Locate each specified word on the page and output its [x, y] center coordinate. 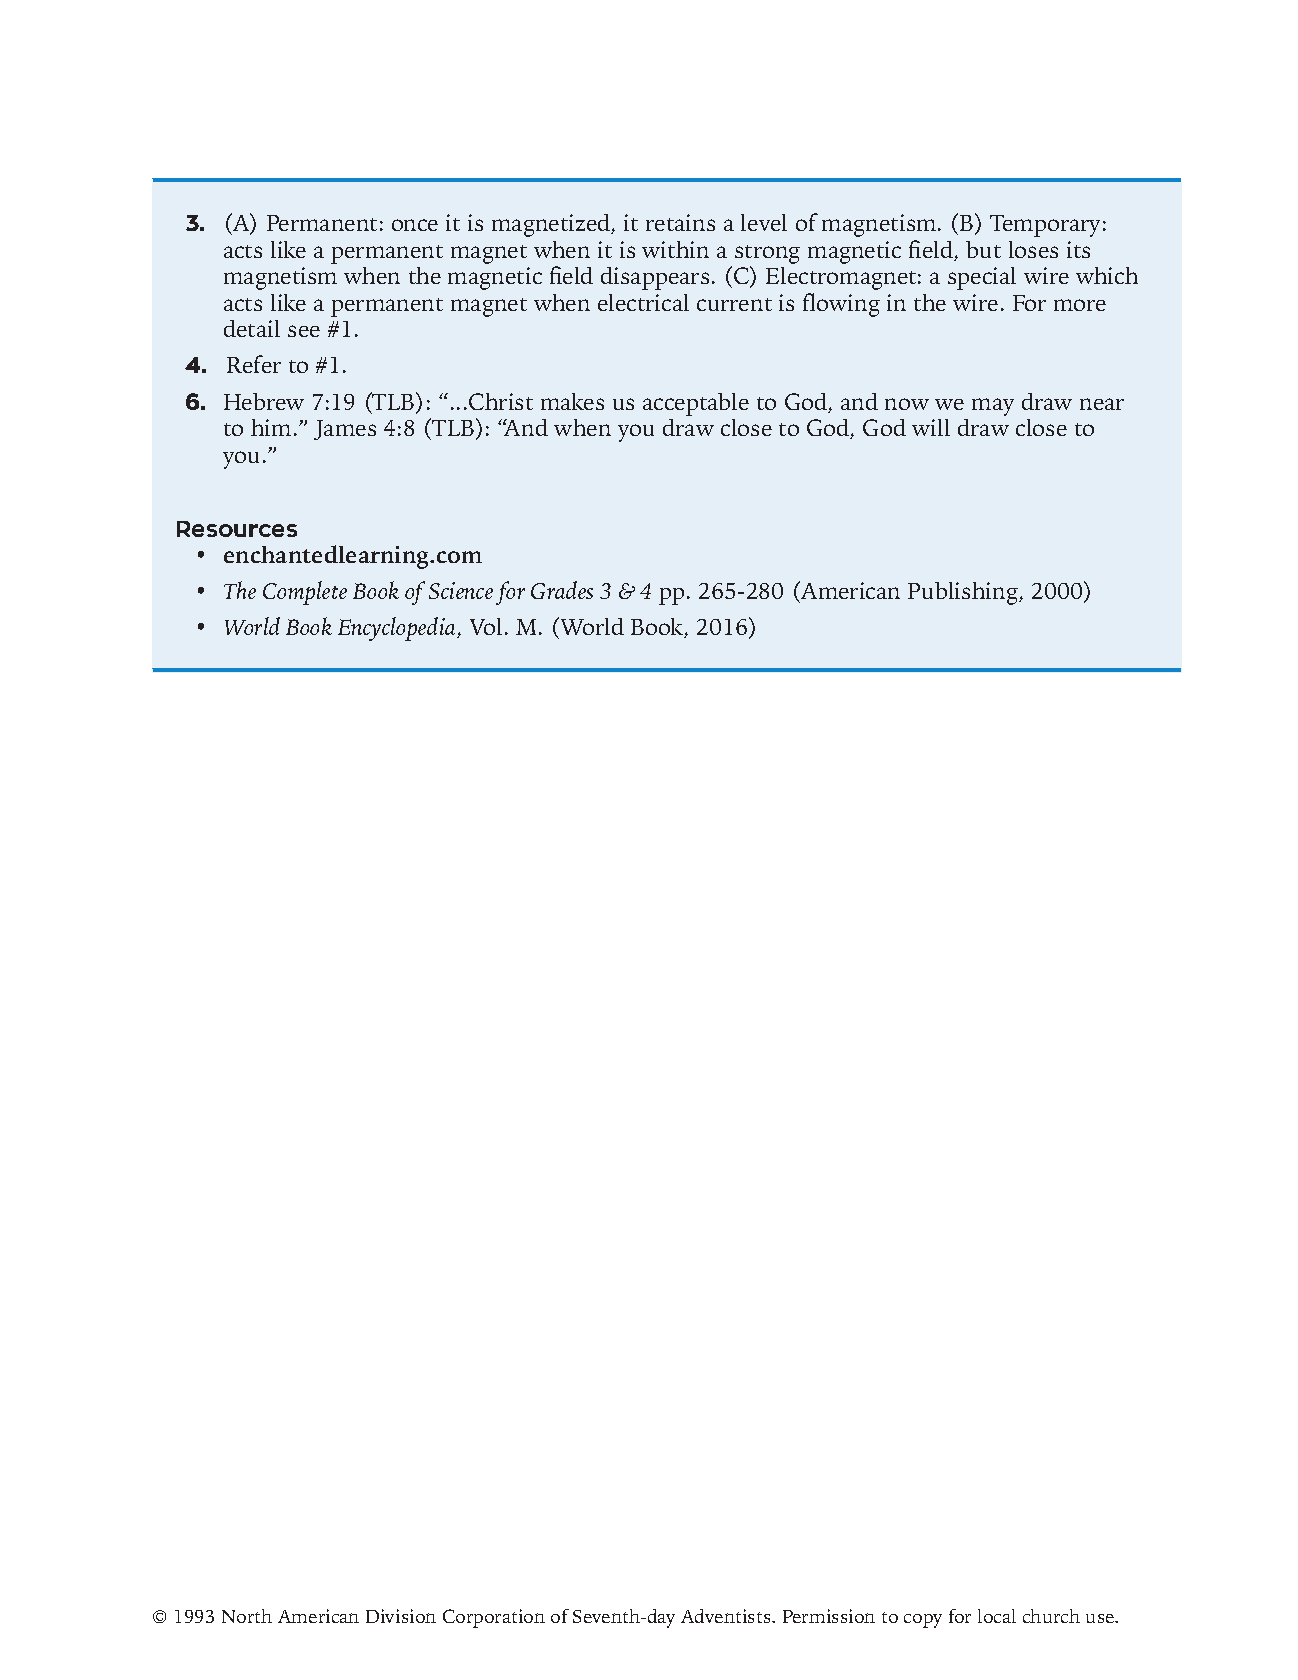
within [675, 249]
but [983, 249]
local [997, 1616]
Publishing [964, 593]
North [247, 1616]
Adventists [727, 1616]
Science [461, 590]
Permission [829, 1616]
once [415, 225]
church [1051, 1616]
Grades [562, 590]
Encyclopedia [398, 629]
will [931, 427]
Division [401, 1616]
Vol [486, 626]
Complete [305, 593]
